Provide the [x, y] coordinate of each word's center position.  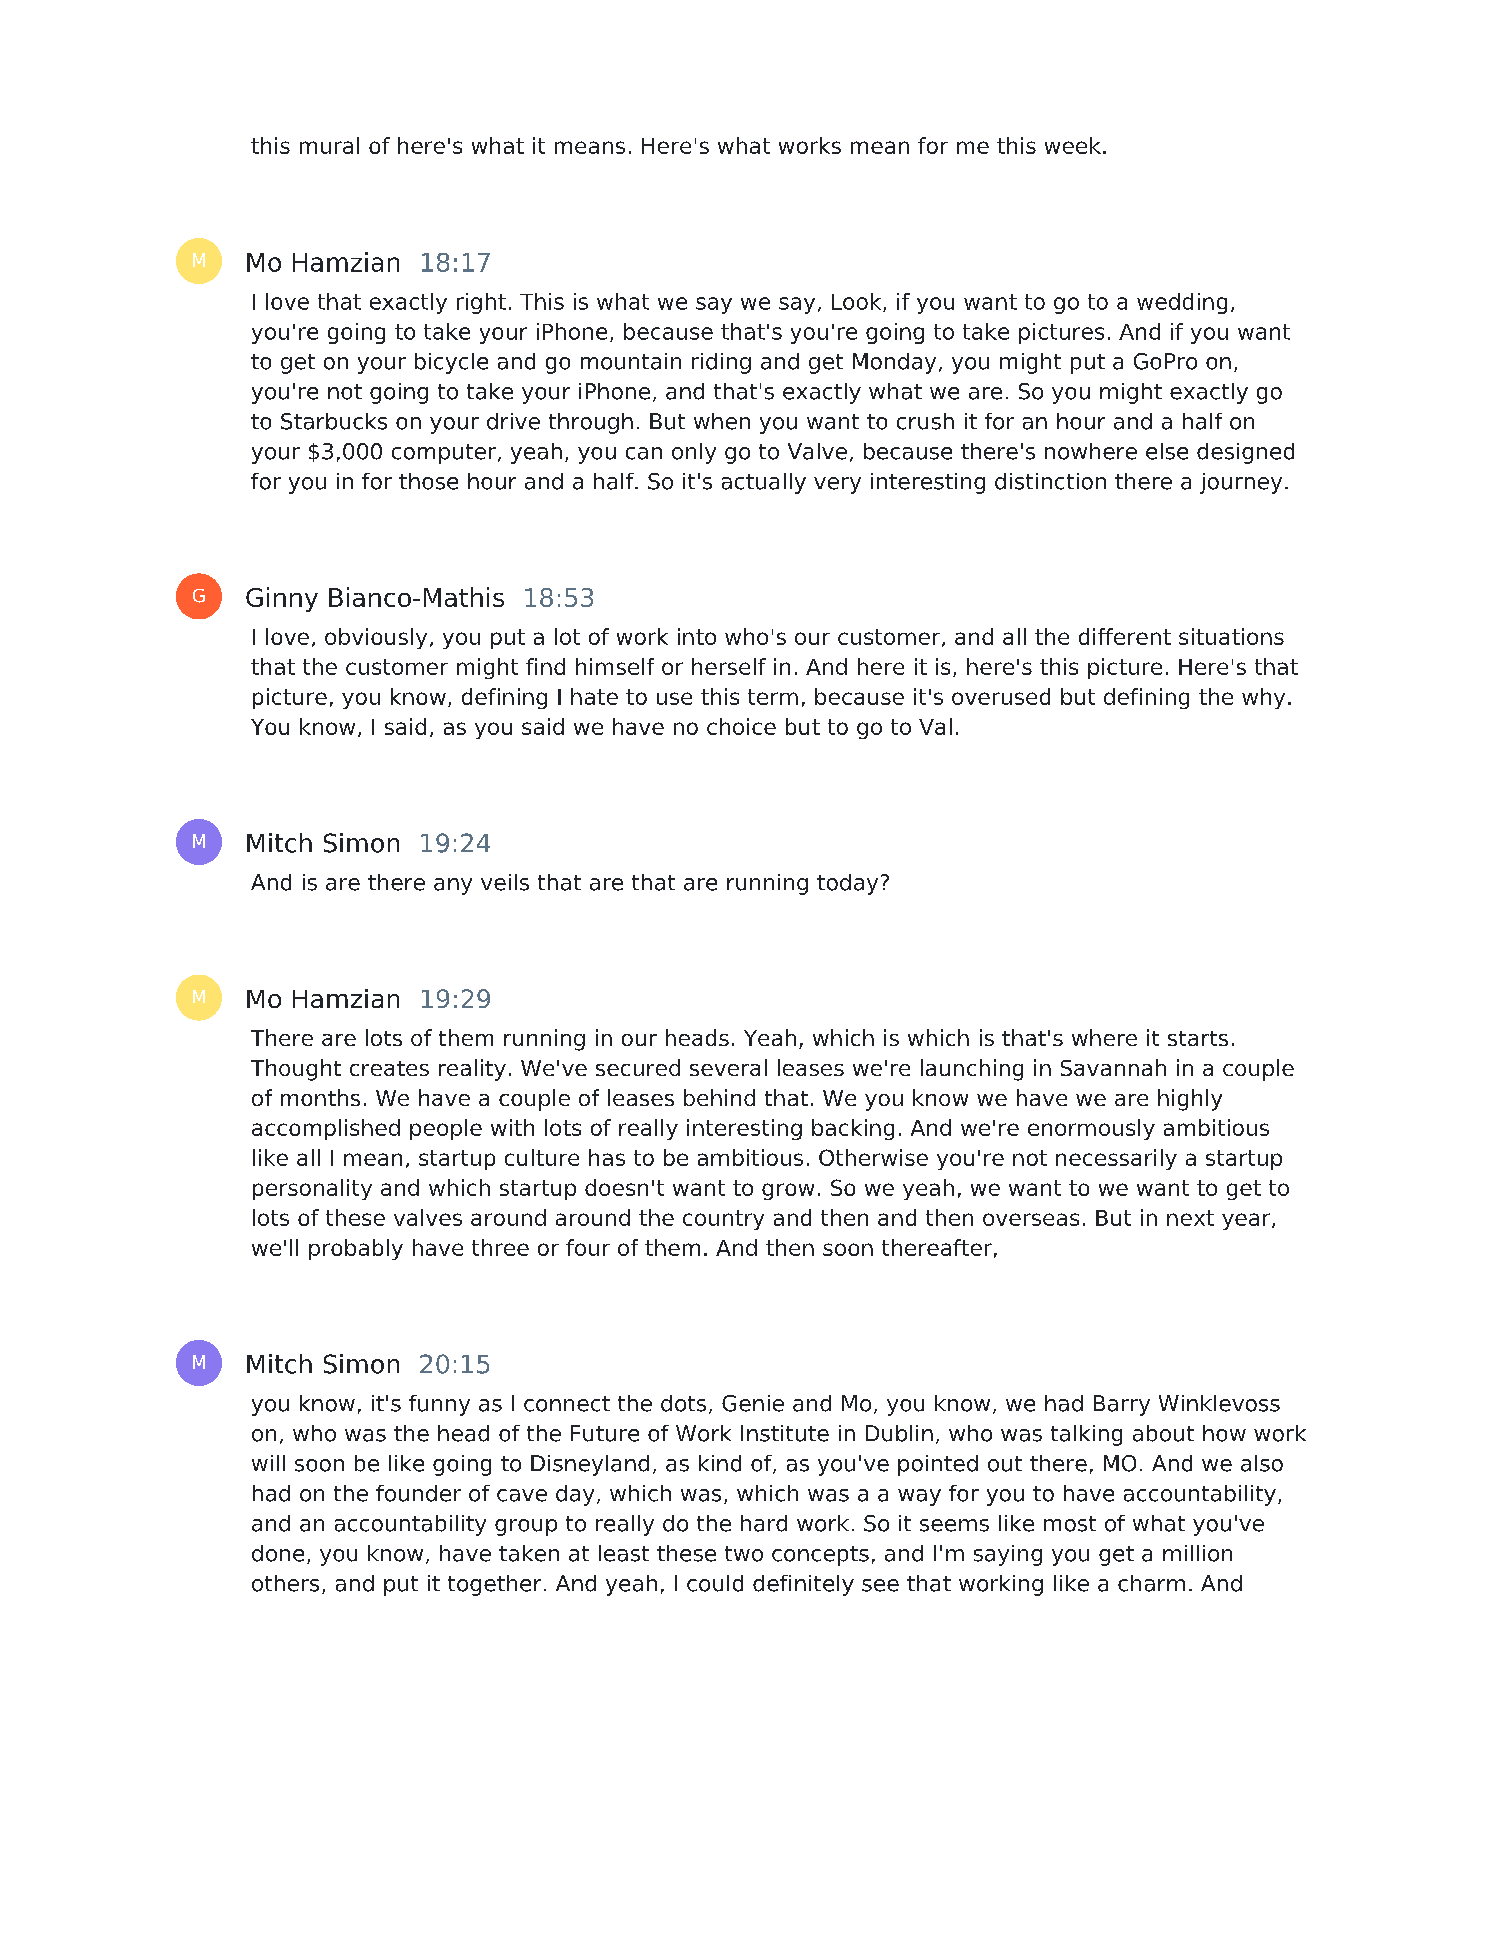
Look [858, 302]
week [1073, 145]
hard [764, 1523]
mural [329, 145]
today [847, 884]
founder [418, 1493]
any [453, 886]
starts [1198, 1038]
